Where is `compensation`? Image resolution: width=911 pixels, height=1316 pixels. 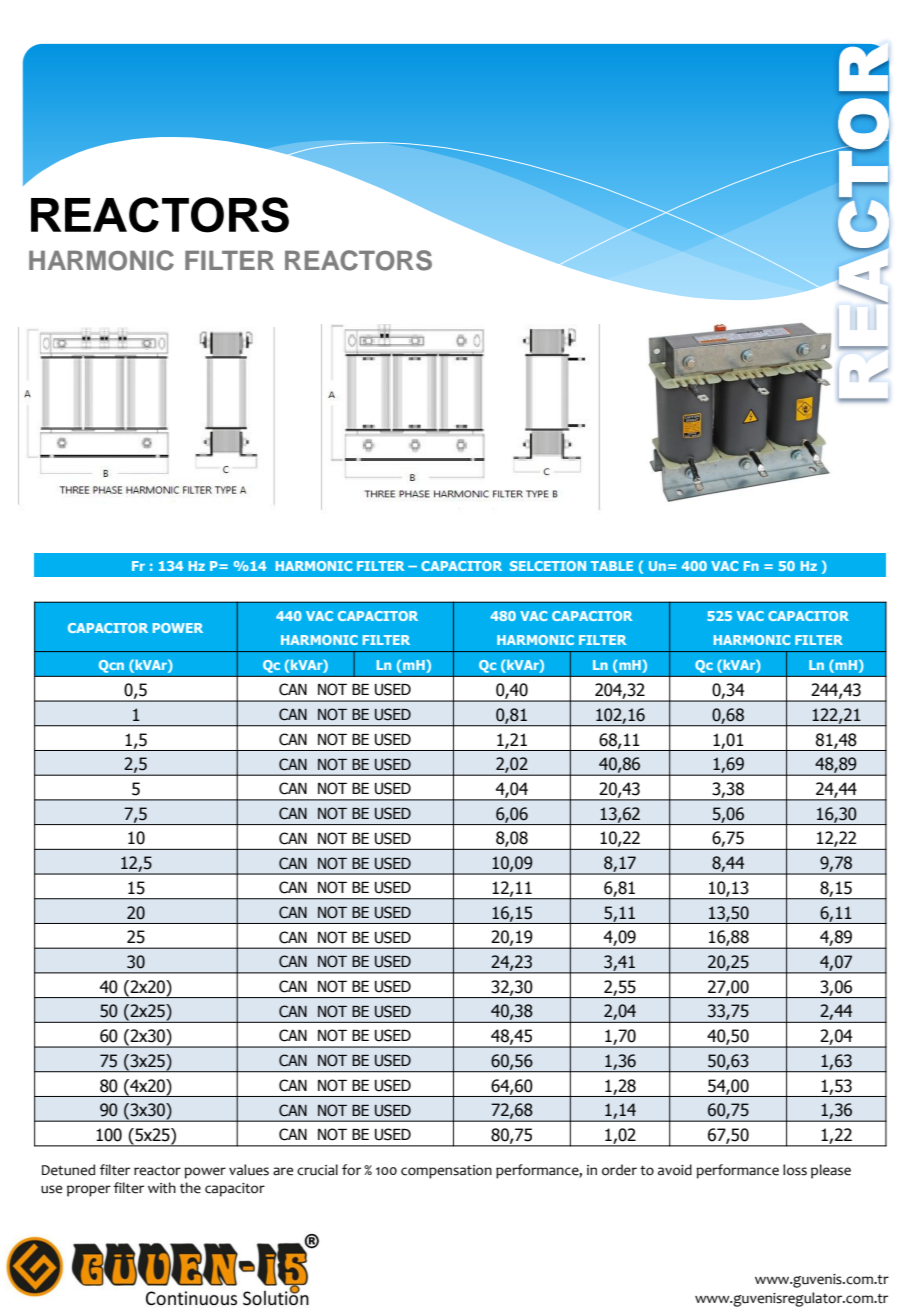 compensation is located at coordinates (446, 1172).
